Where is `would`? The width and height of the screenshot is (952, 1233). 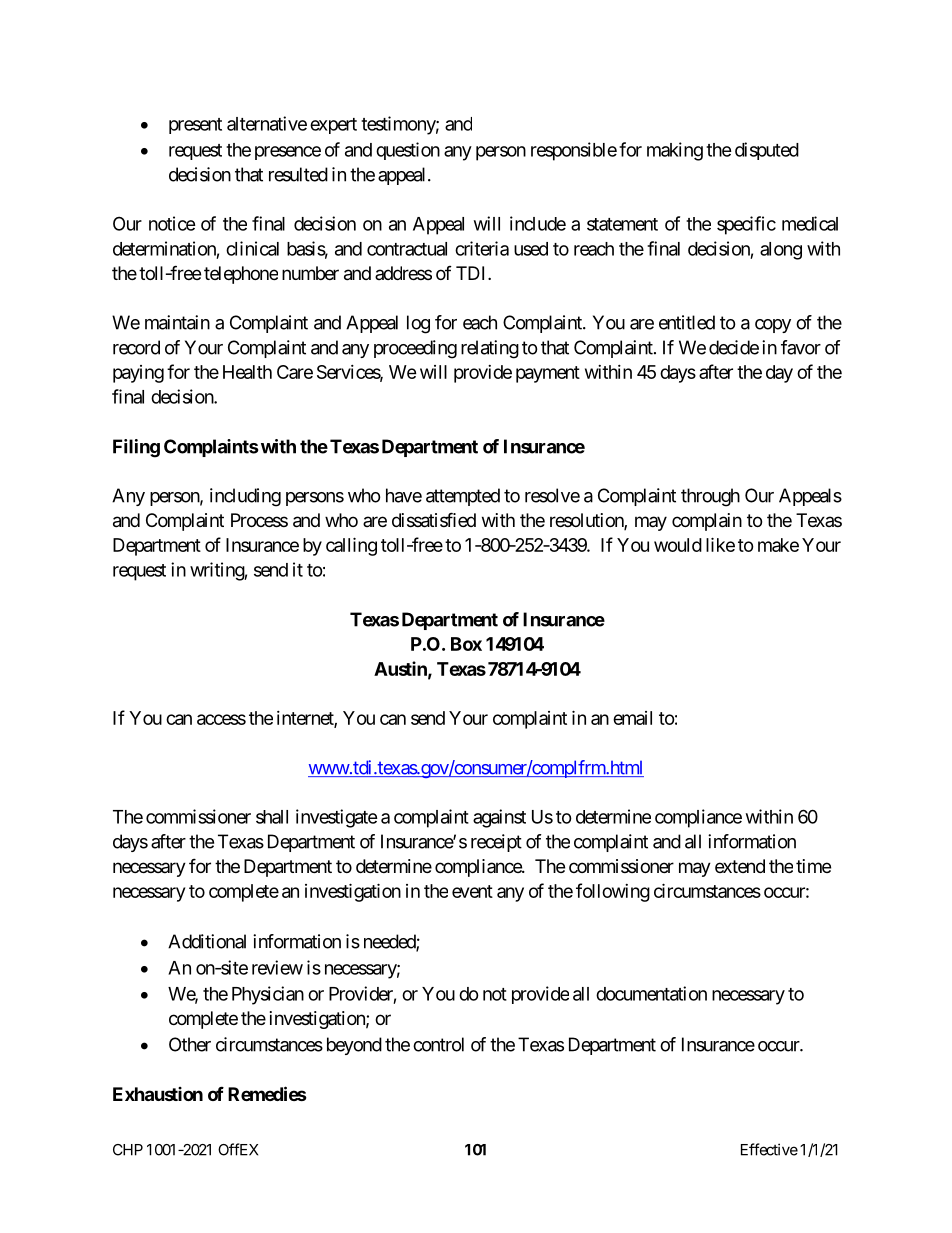 would is located at coordinates (678, 545).
